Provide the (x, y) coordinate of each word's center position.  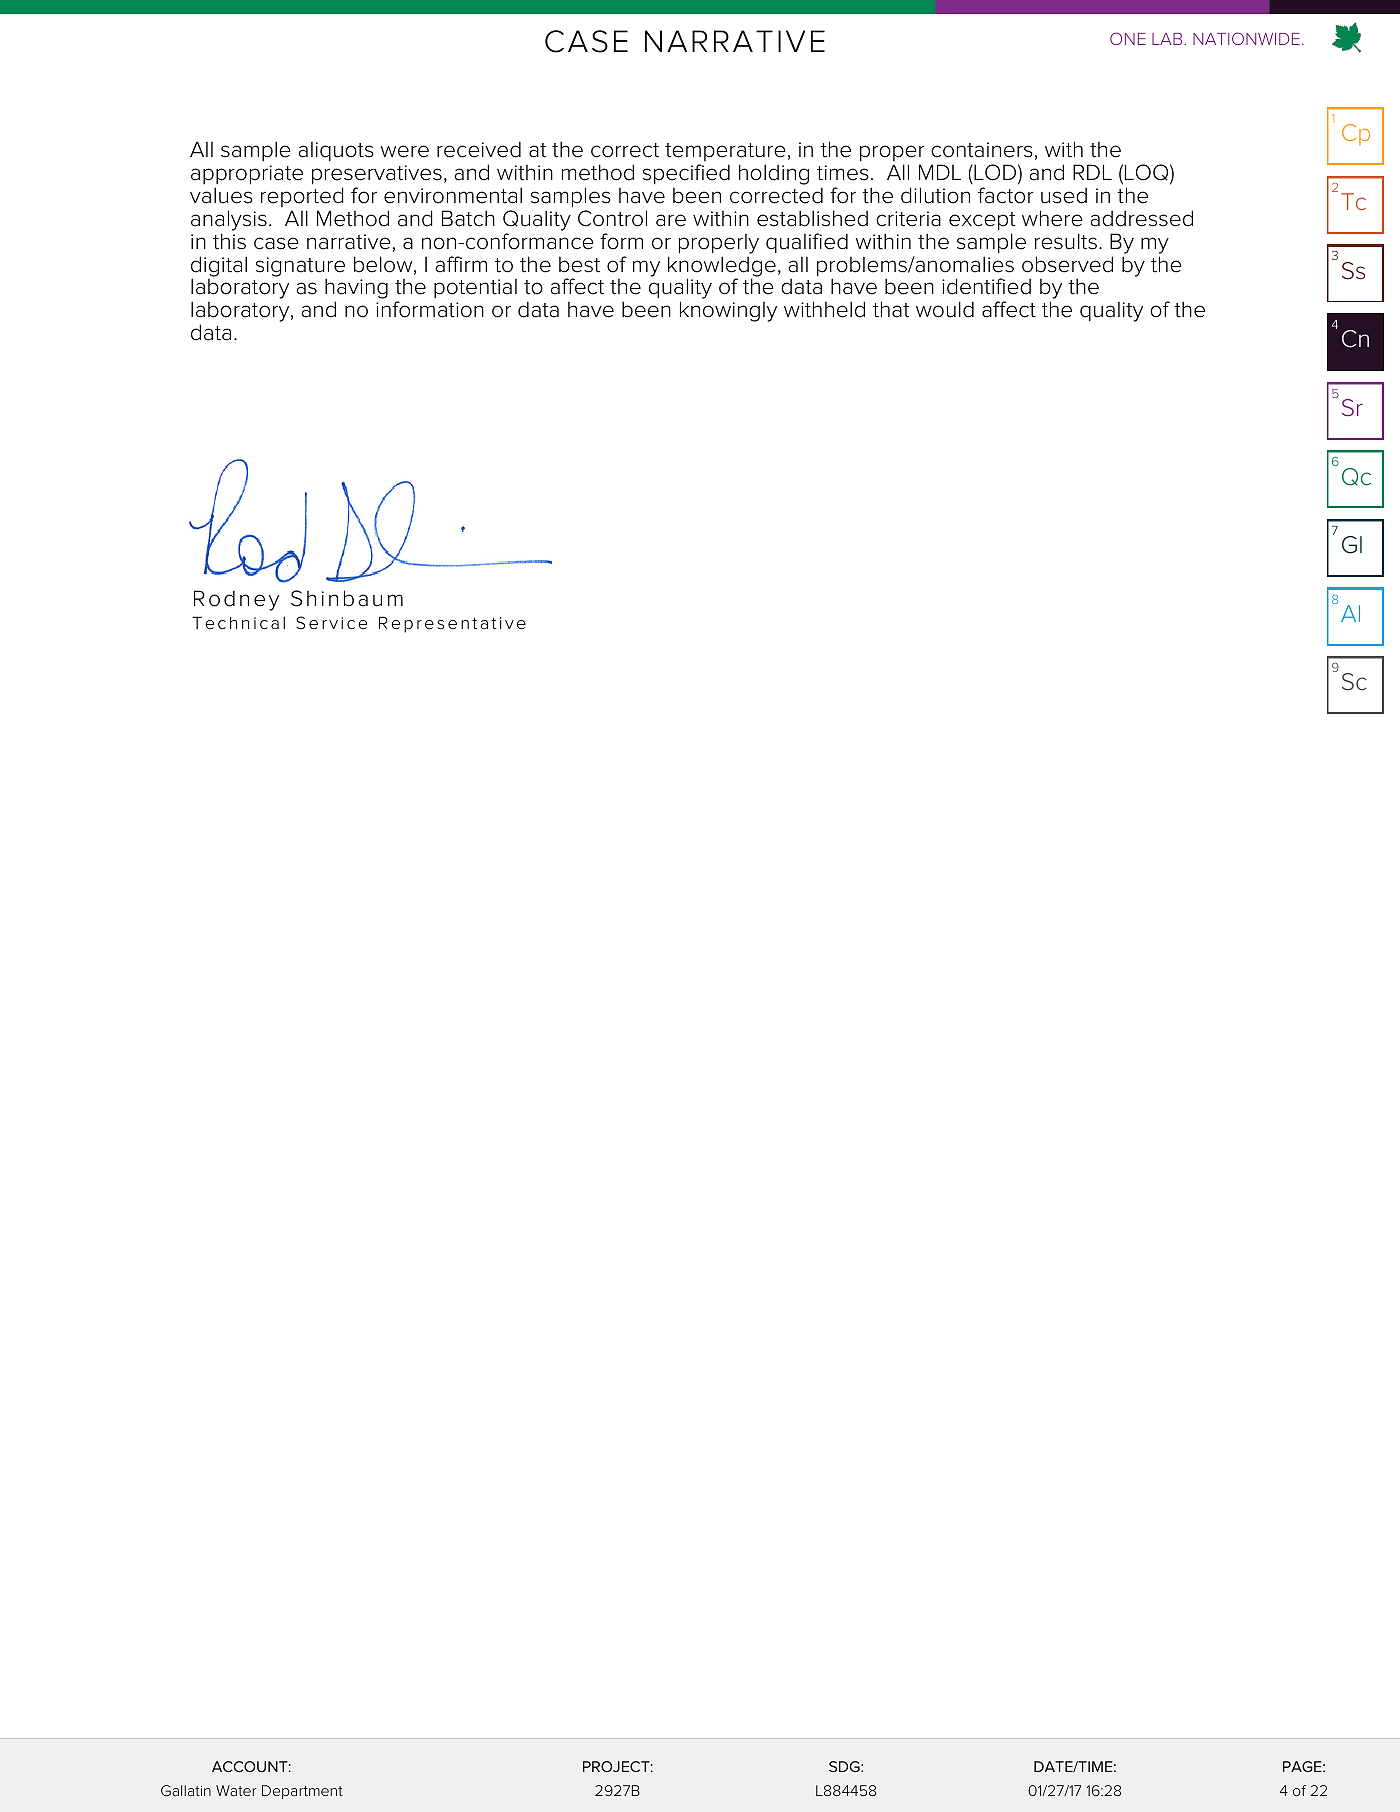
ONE (1128, 38)
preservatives (377, 175)
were (405, 151)
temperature (725, 152)
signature (300, 268)
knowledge (722, 267)
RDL (1092, 172)
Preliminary (284, 500)
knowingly (728, 311)
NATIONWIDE (1246, 38)
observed (1067, 264)
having (356, 290)
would (945, 309)
